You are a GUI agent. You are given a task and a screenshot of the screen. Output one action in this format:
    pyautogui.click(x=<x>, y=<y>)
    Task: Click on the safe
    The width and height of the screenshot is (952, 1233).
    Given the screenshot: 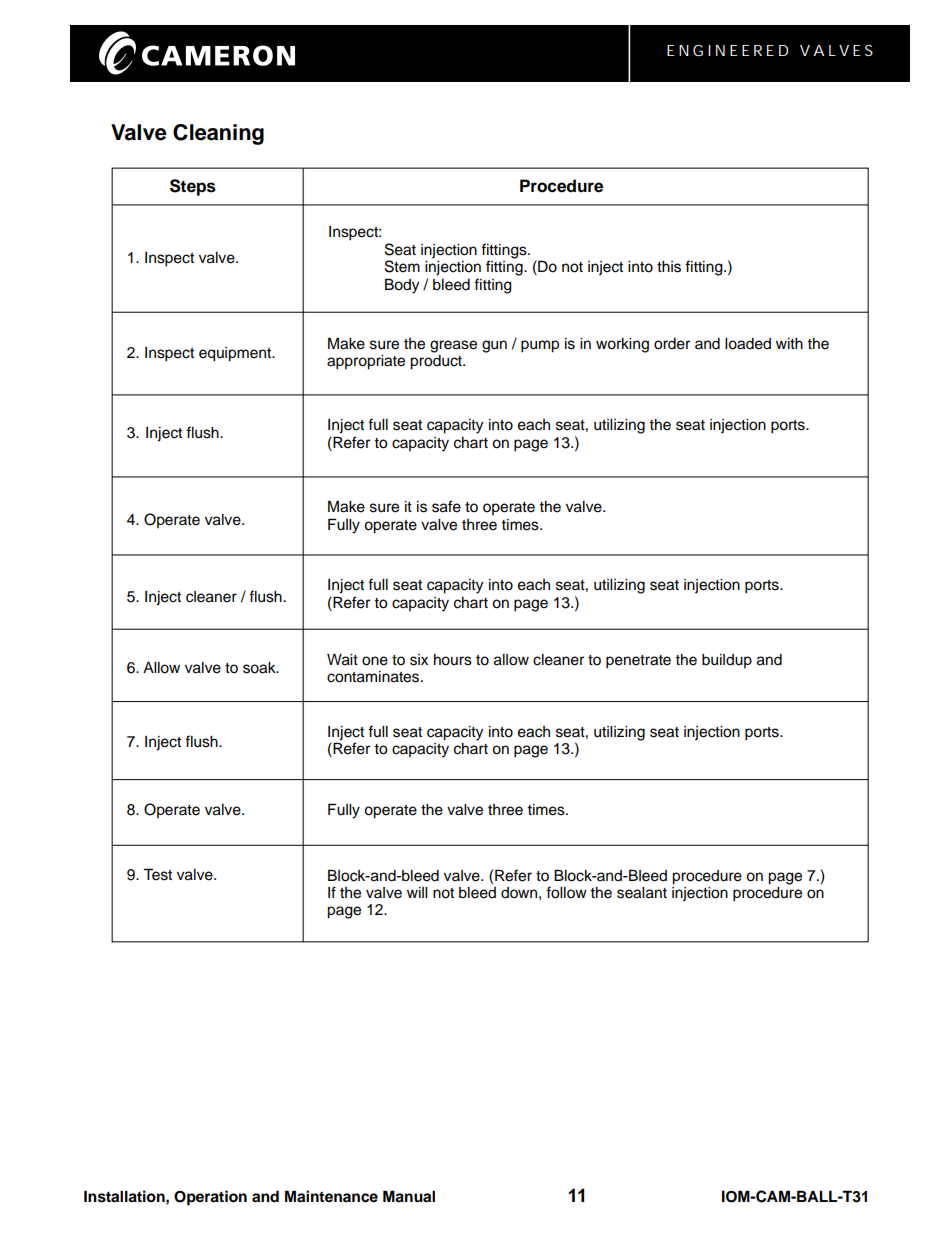 What is the action you would take?
    pyautogui.click(x=446, y=506)
